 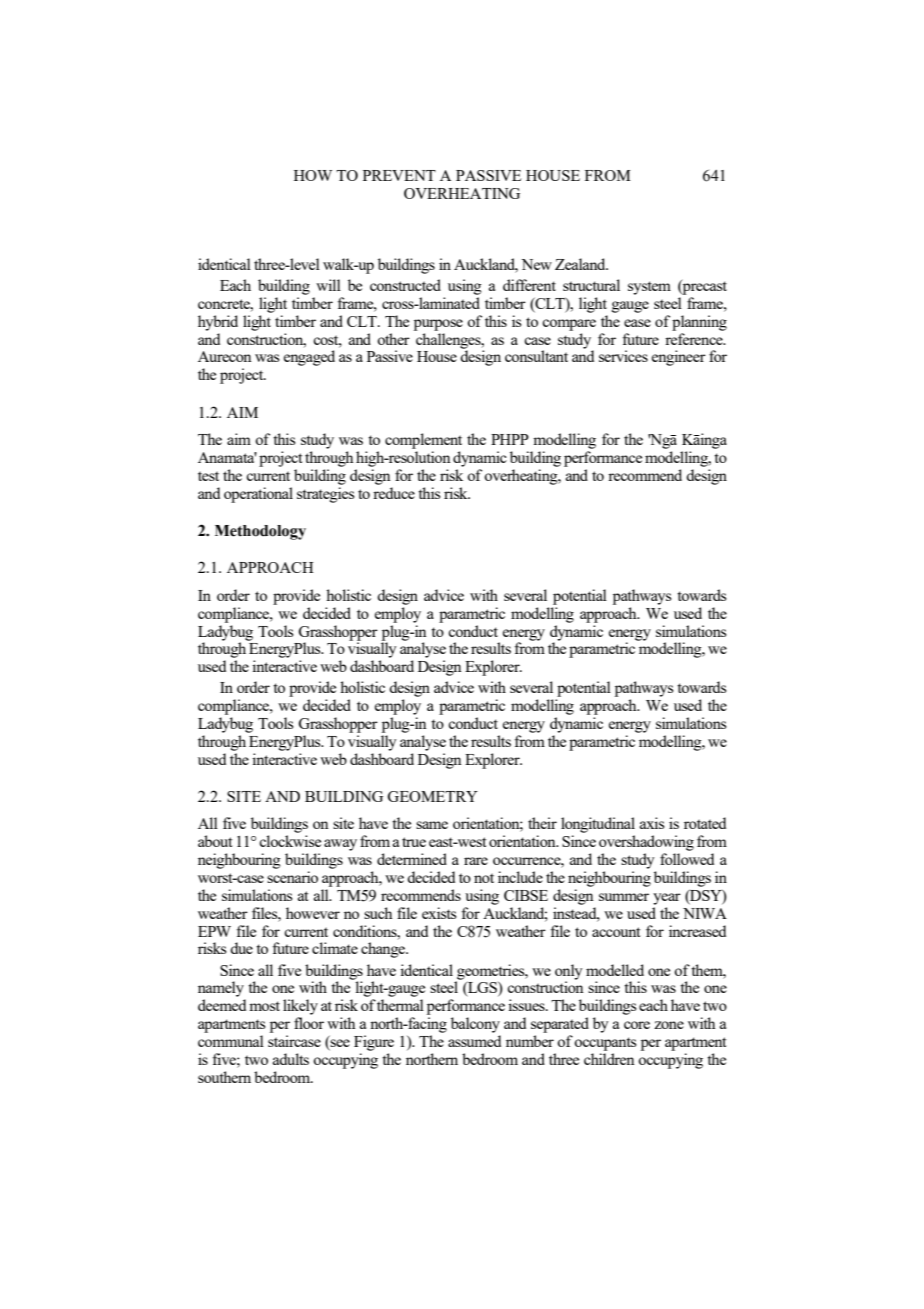 What do you see at coordinates (309, 358) in the image?
I see `engaged` at bounding box center [309, 358].
